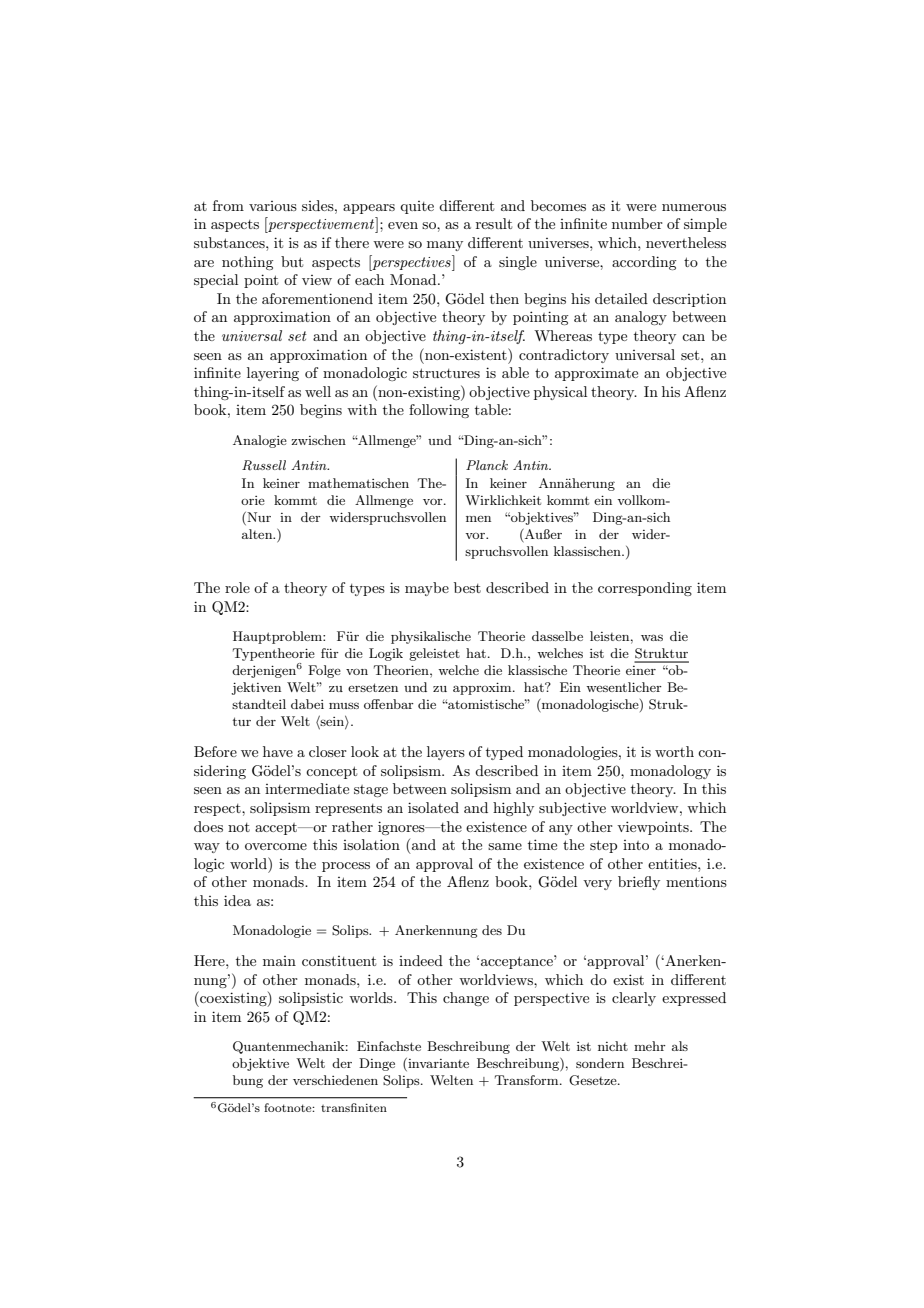 This screenshot has height=1308, width=924. I want to click on many, so click(445, 246).
